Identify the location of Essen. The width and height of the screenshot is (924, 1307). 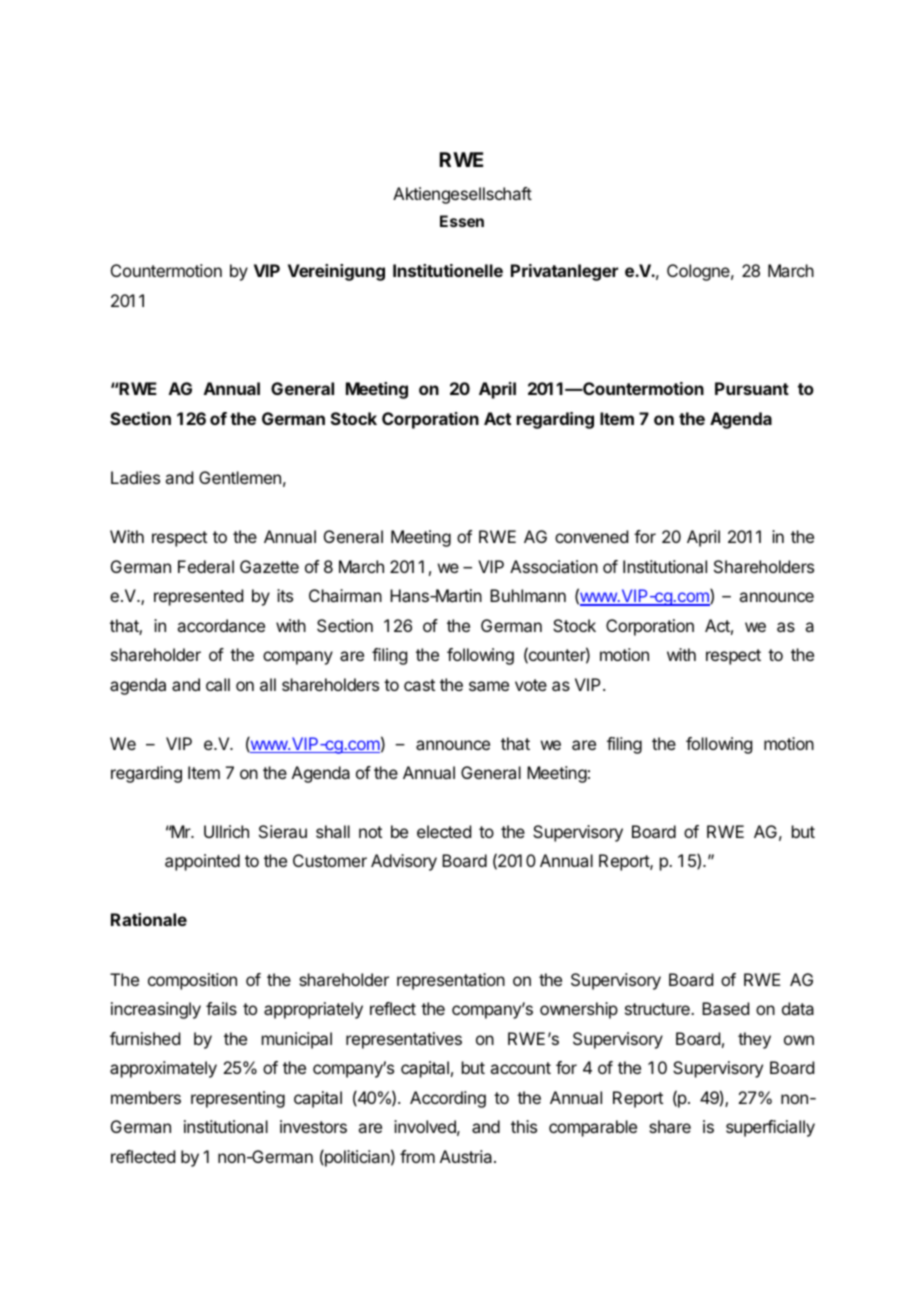
(462, 221).
